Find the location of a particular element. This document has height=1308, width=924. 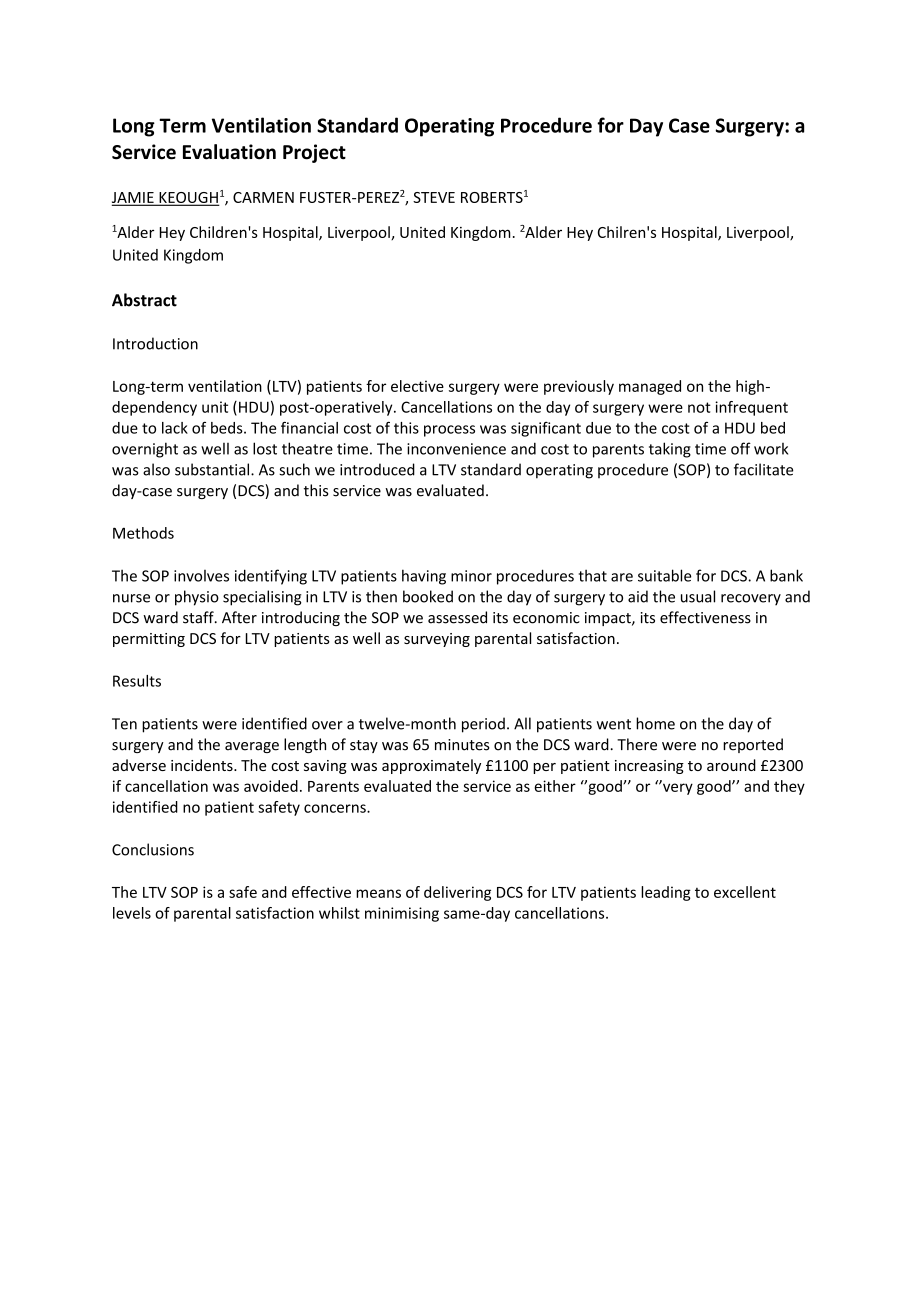

minor is located at coordinates (471, 576).
